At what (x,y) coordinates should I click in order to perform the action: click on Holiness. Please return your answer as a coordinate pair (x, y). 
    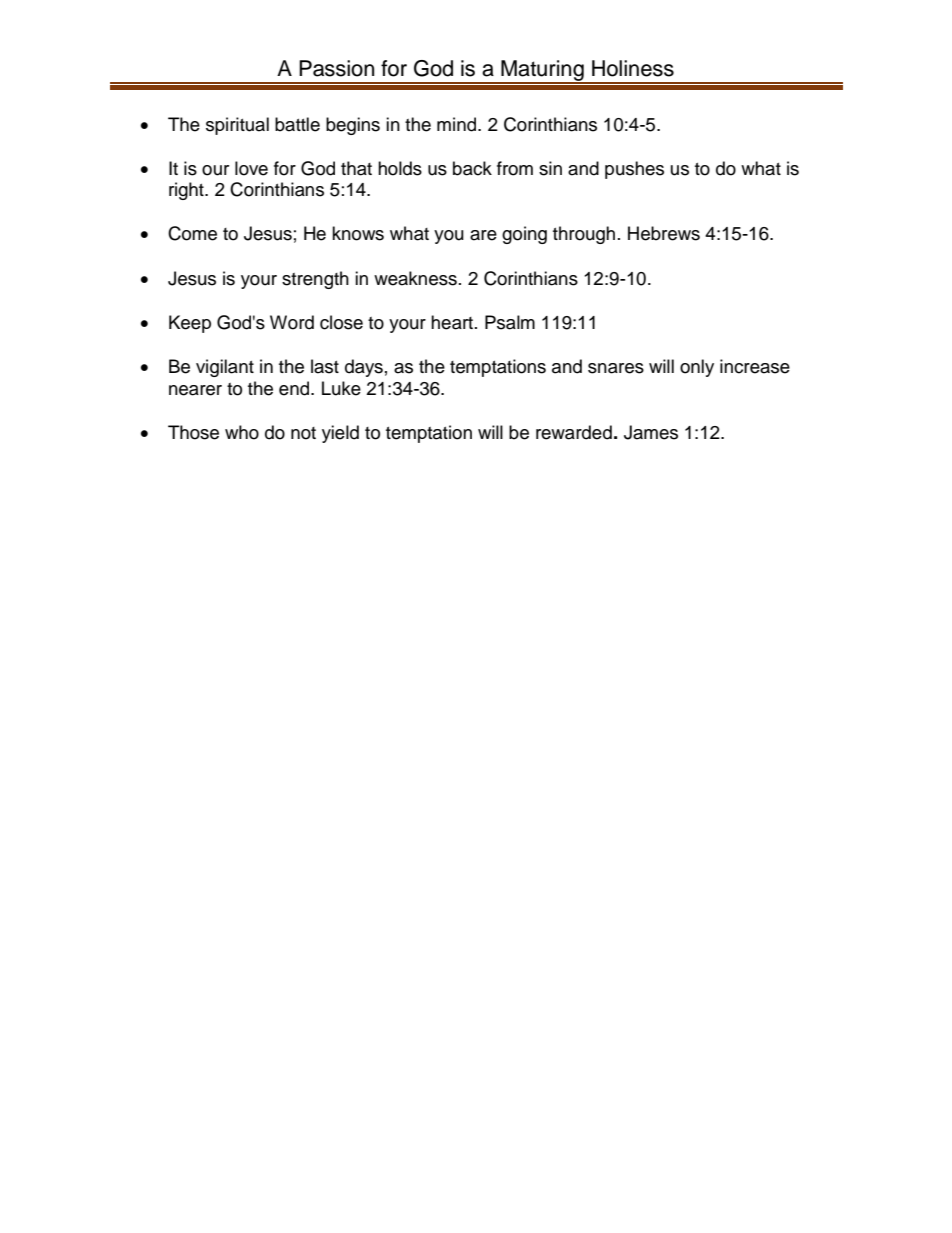
    Looking at the image, I should click on (633, 68).
